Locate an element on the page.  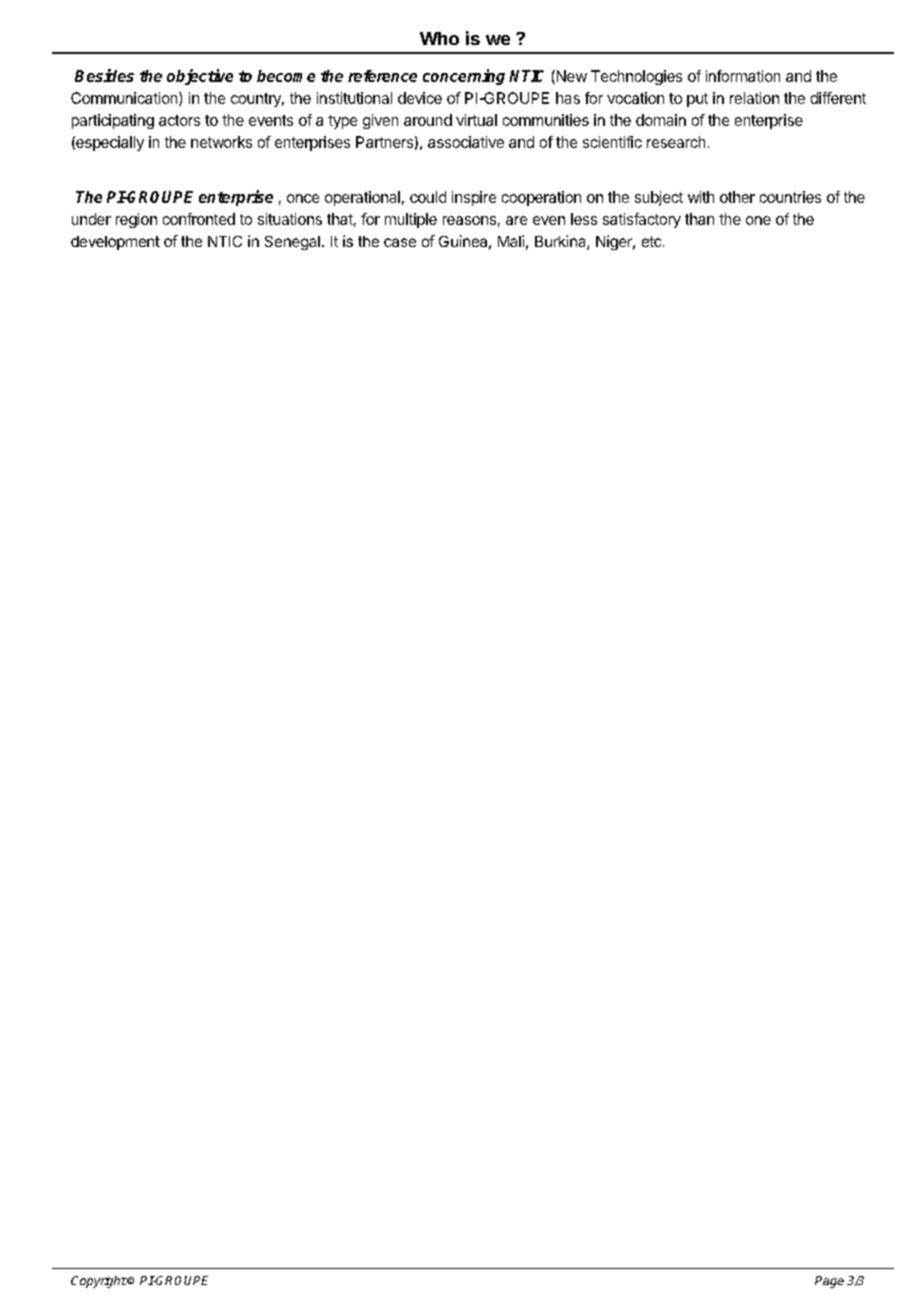
Mali is located at coordinates (511, 241).
